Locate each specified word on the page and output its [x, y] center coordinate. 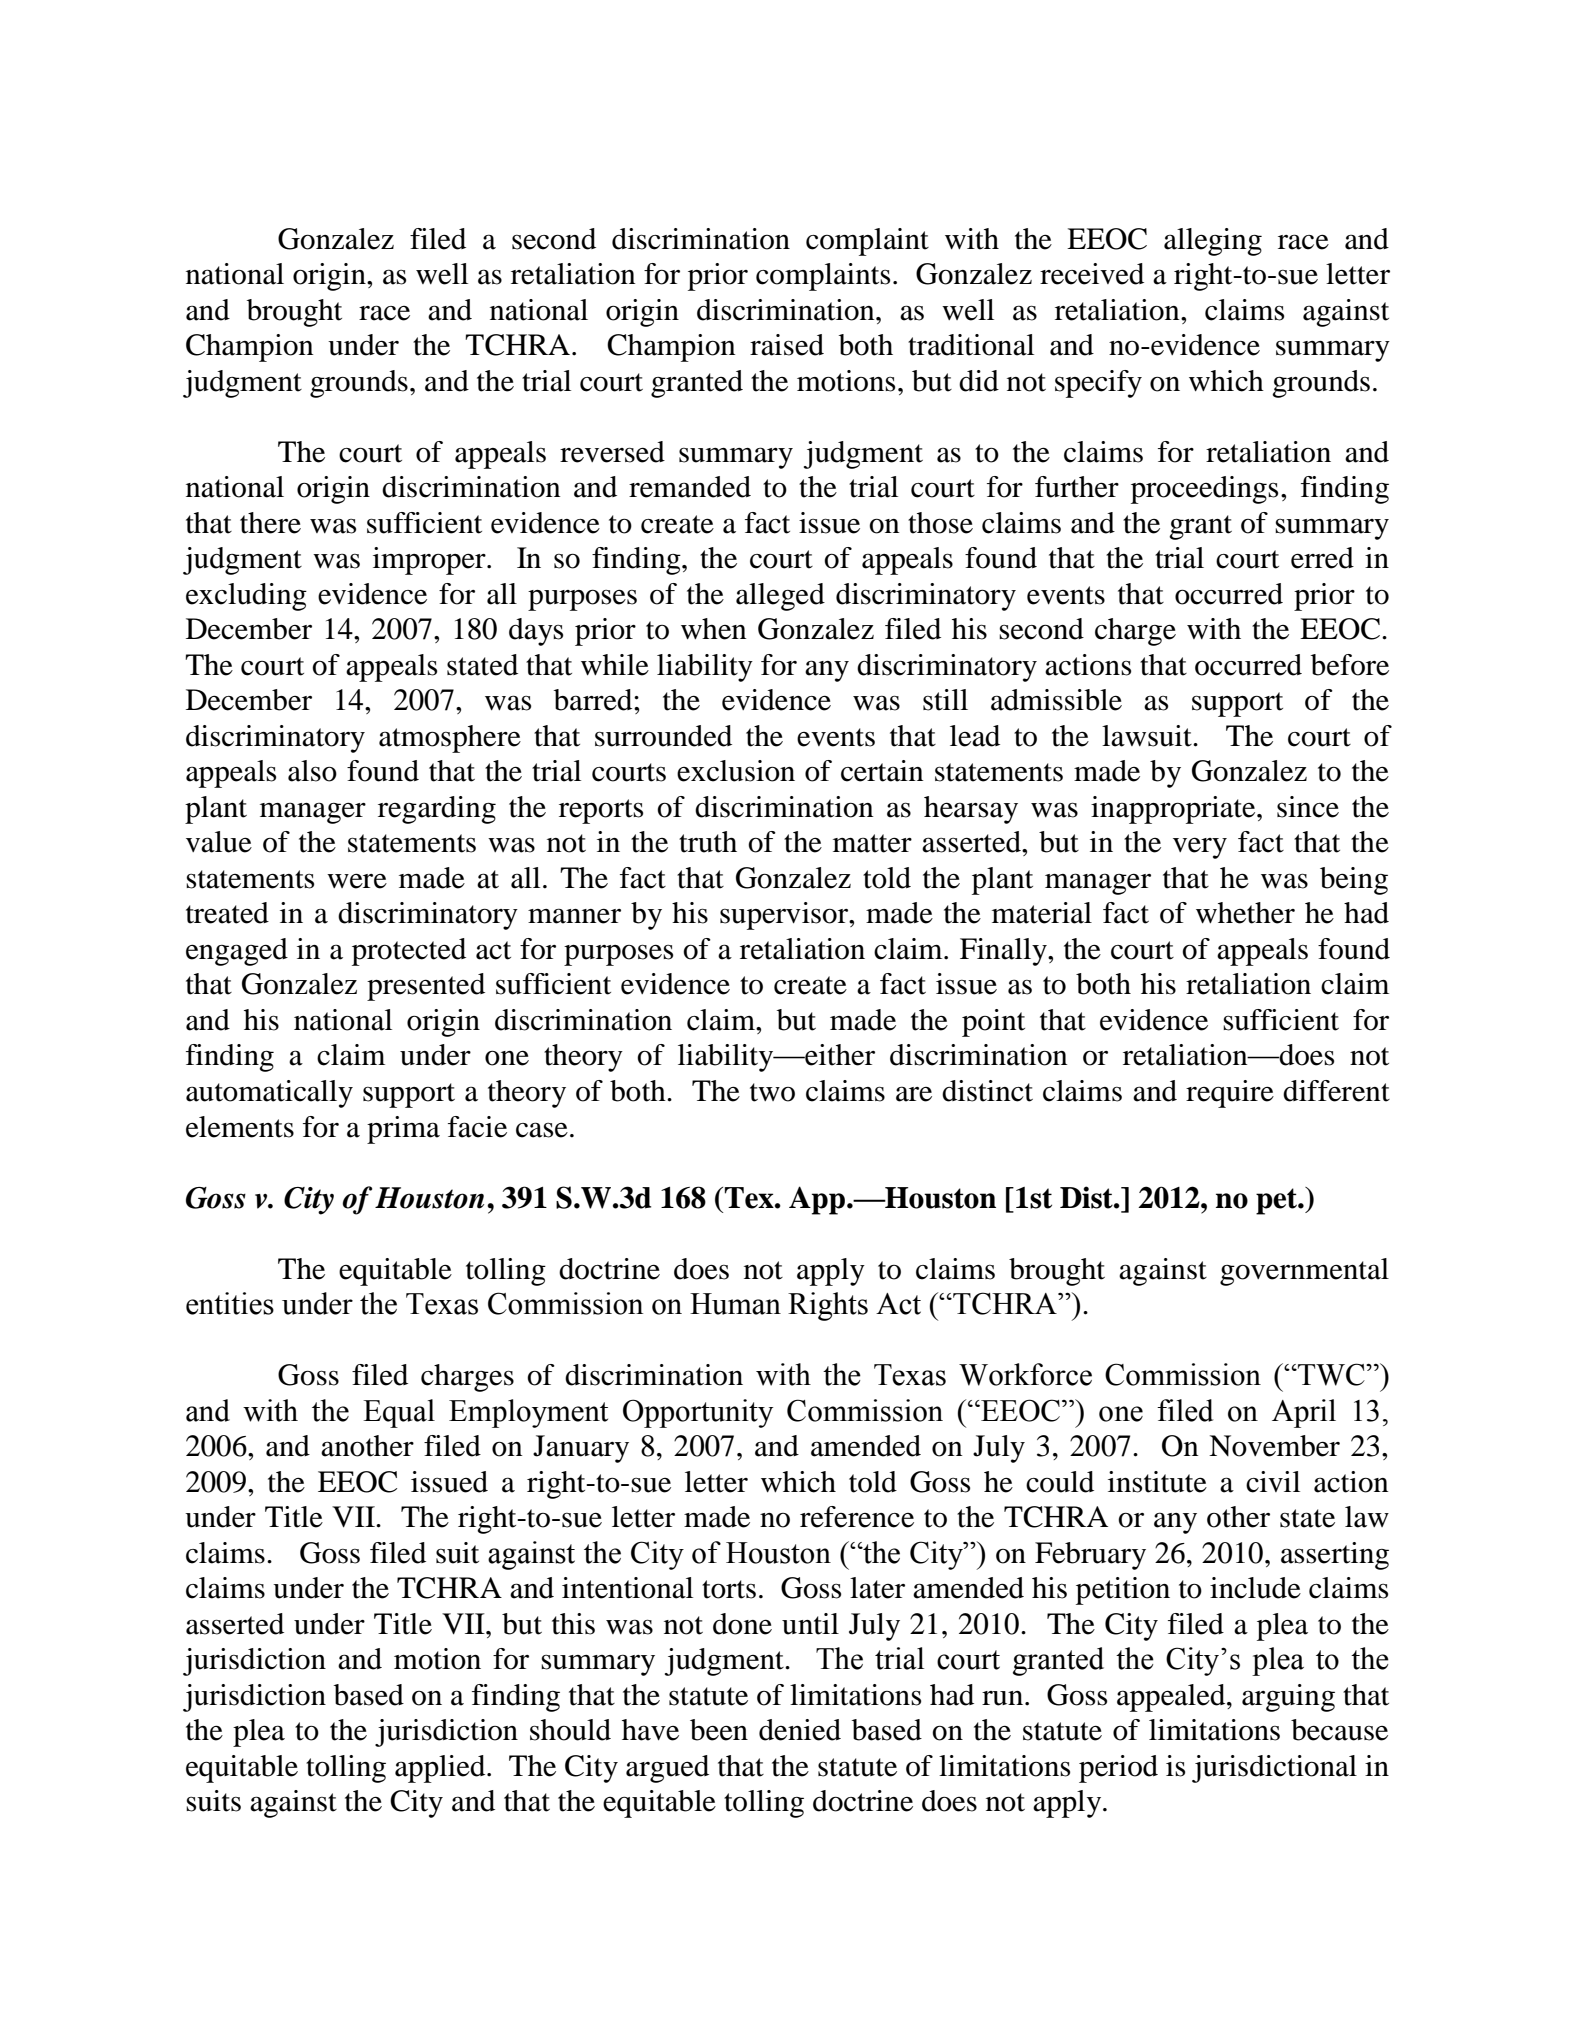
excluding [246, 597]
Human [735, 1304]
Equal [399, 1413]
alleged [780, 597]
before [1350, 665]
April [1304, 1413]
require [1230, 1094]
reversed [612, 452]
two [772, 1092]
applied [441, 1769]
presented [426, 987]
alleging [1213, 242]
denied [800, 1730]
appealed [1172, 1698]
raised [787, 345]
